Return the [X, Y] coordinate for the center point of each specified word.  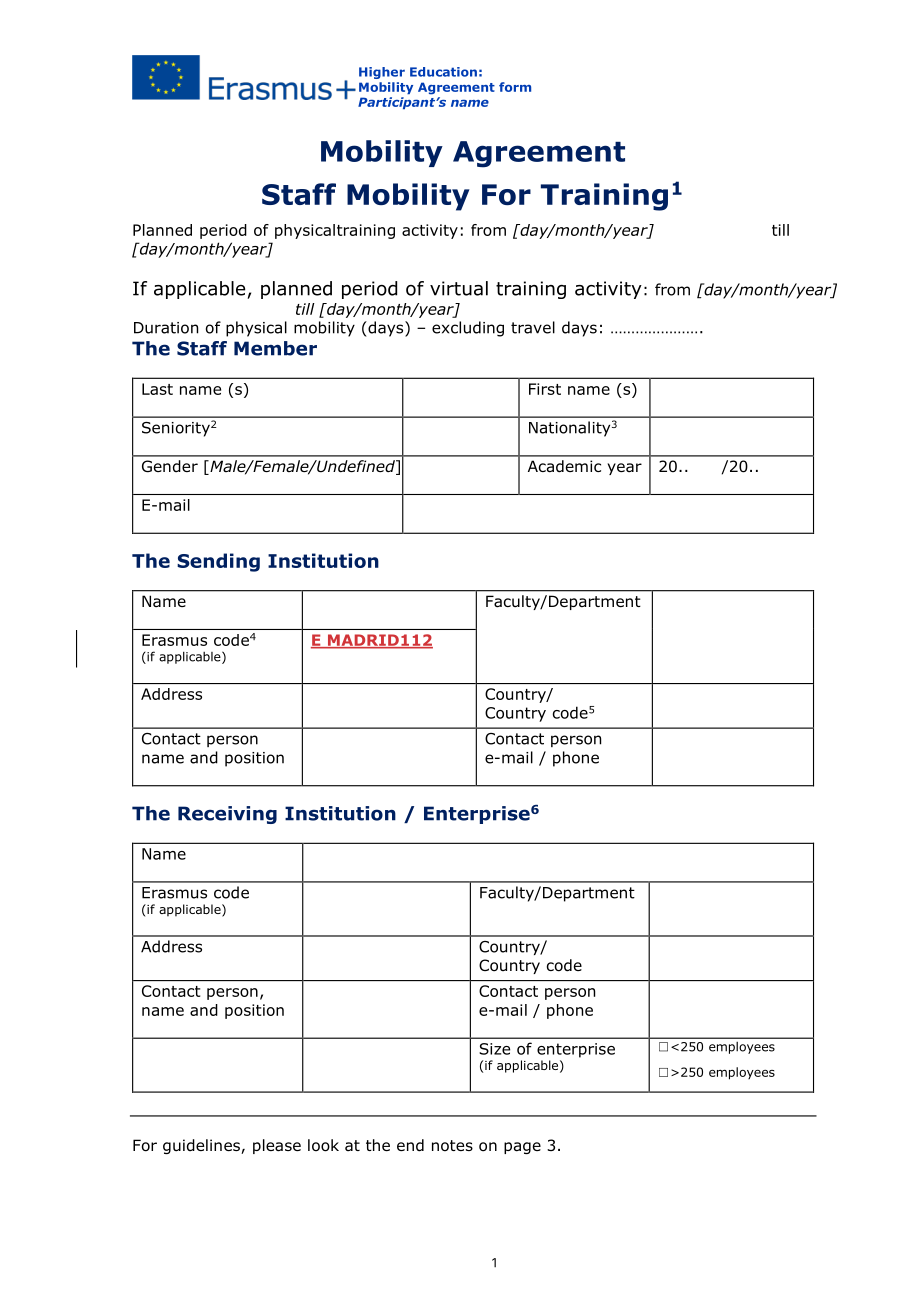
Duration [166, 328]
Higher [382, 73]
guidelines [202, 1146]
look [323, 1145]
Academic [564, 466]
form [515, 87]
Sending [218, 562]
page [522, 1148]
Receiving [227, 815]
